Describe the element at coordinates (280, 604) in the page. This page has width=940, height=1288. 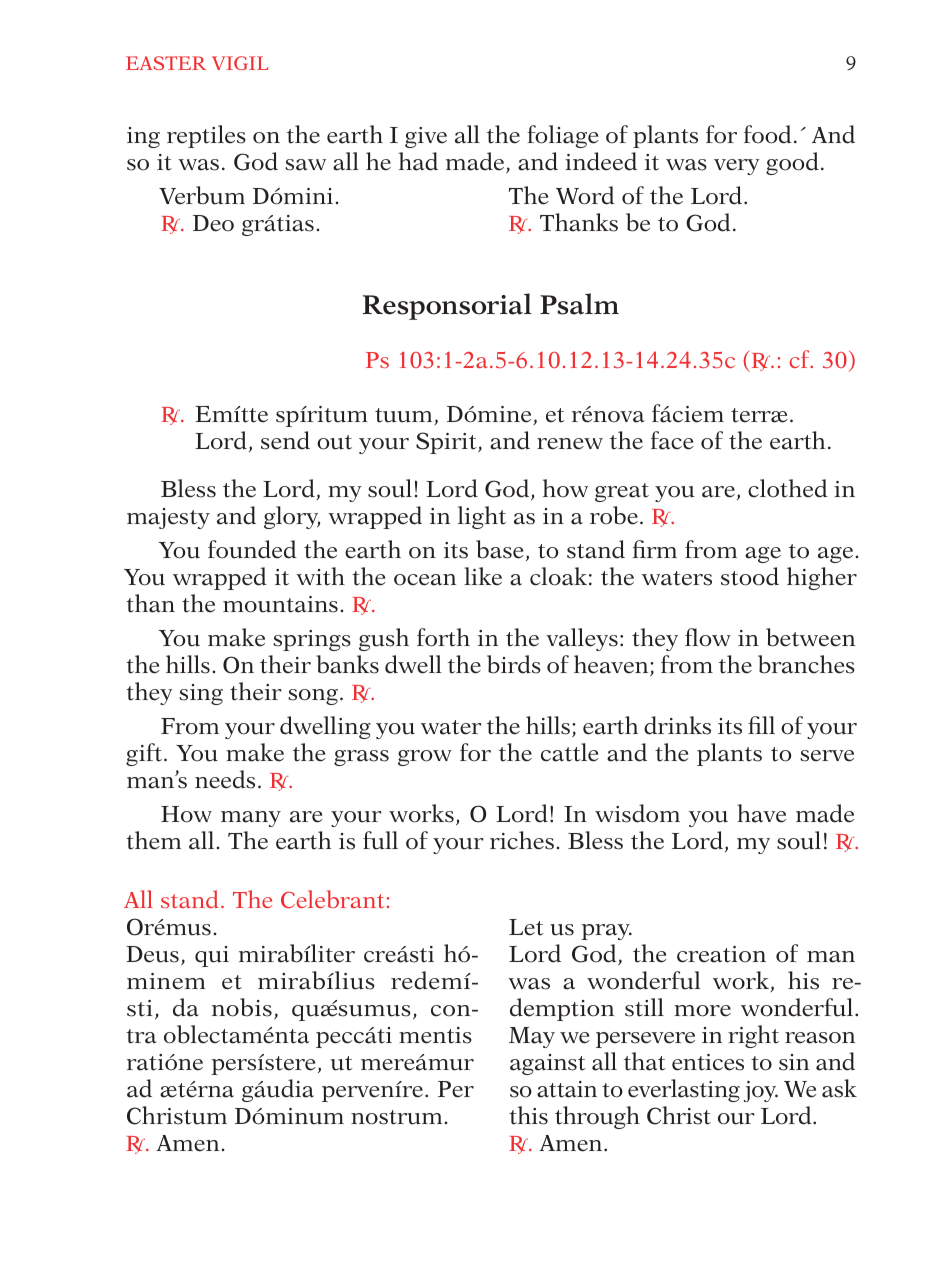
I see `mountains` at that location.
